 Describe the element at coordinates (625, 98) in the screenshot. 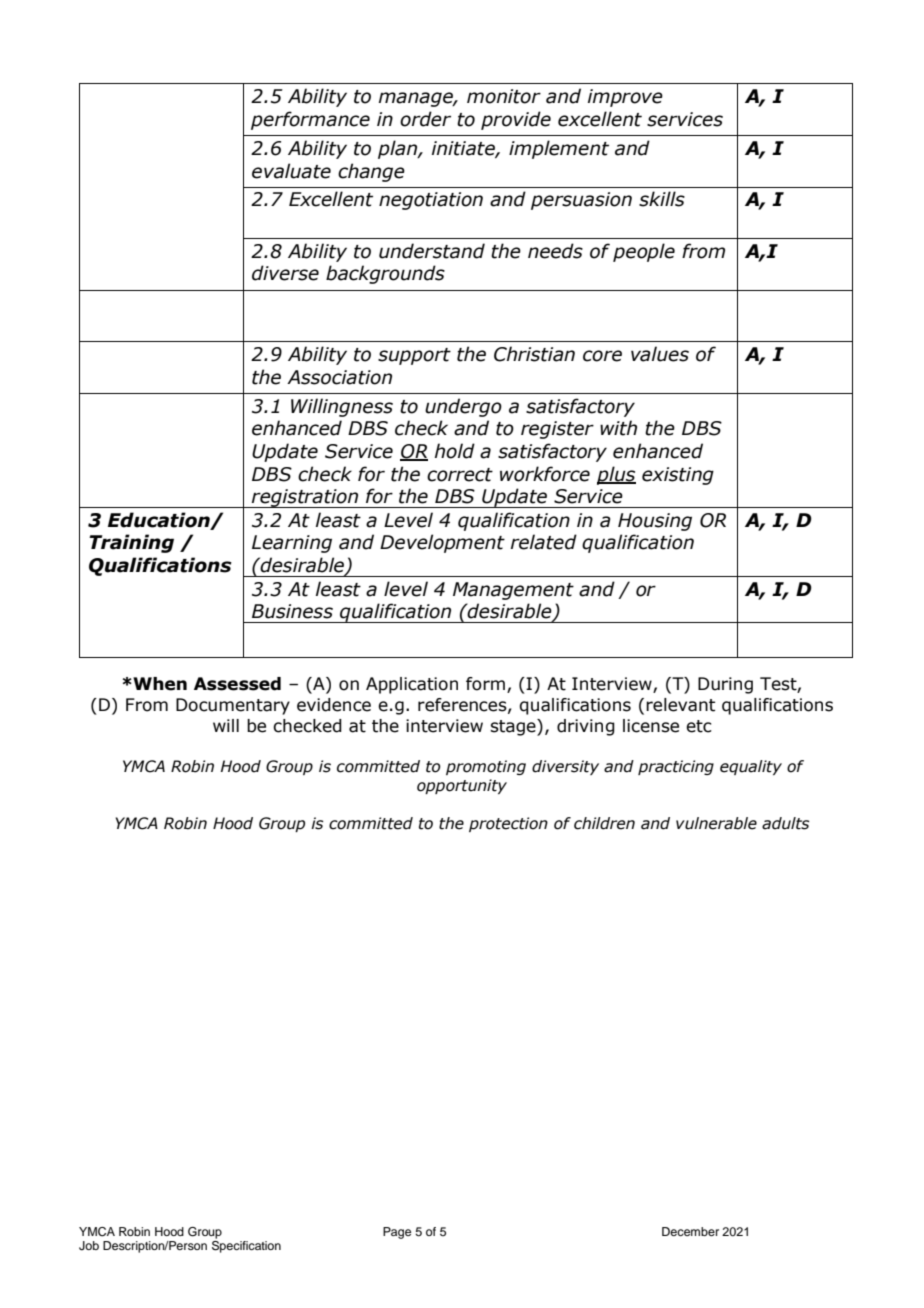

I see `improve` at that location.
